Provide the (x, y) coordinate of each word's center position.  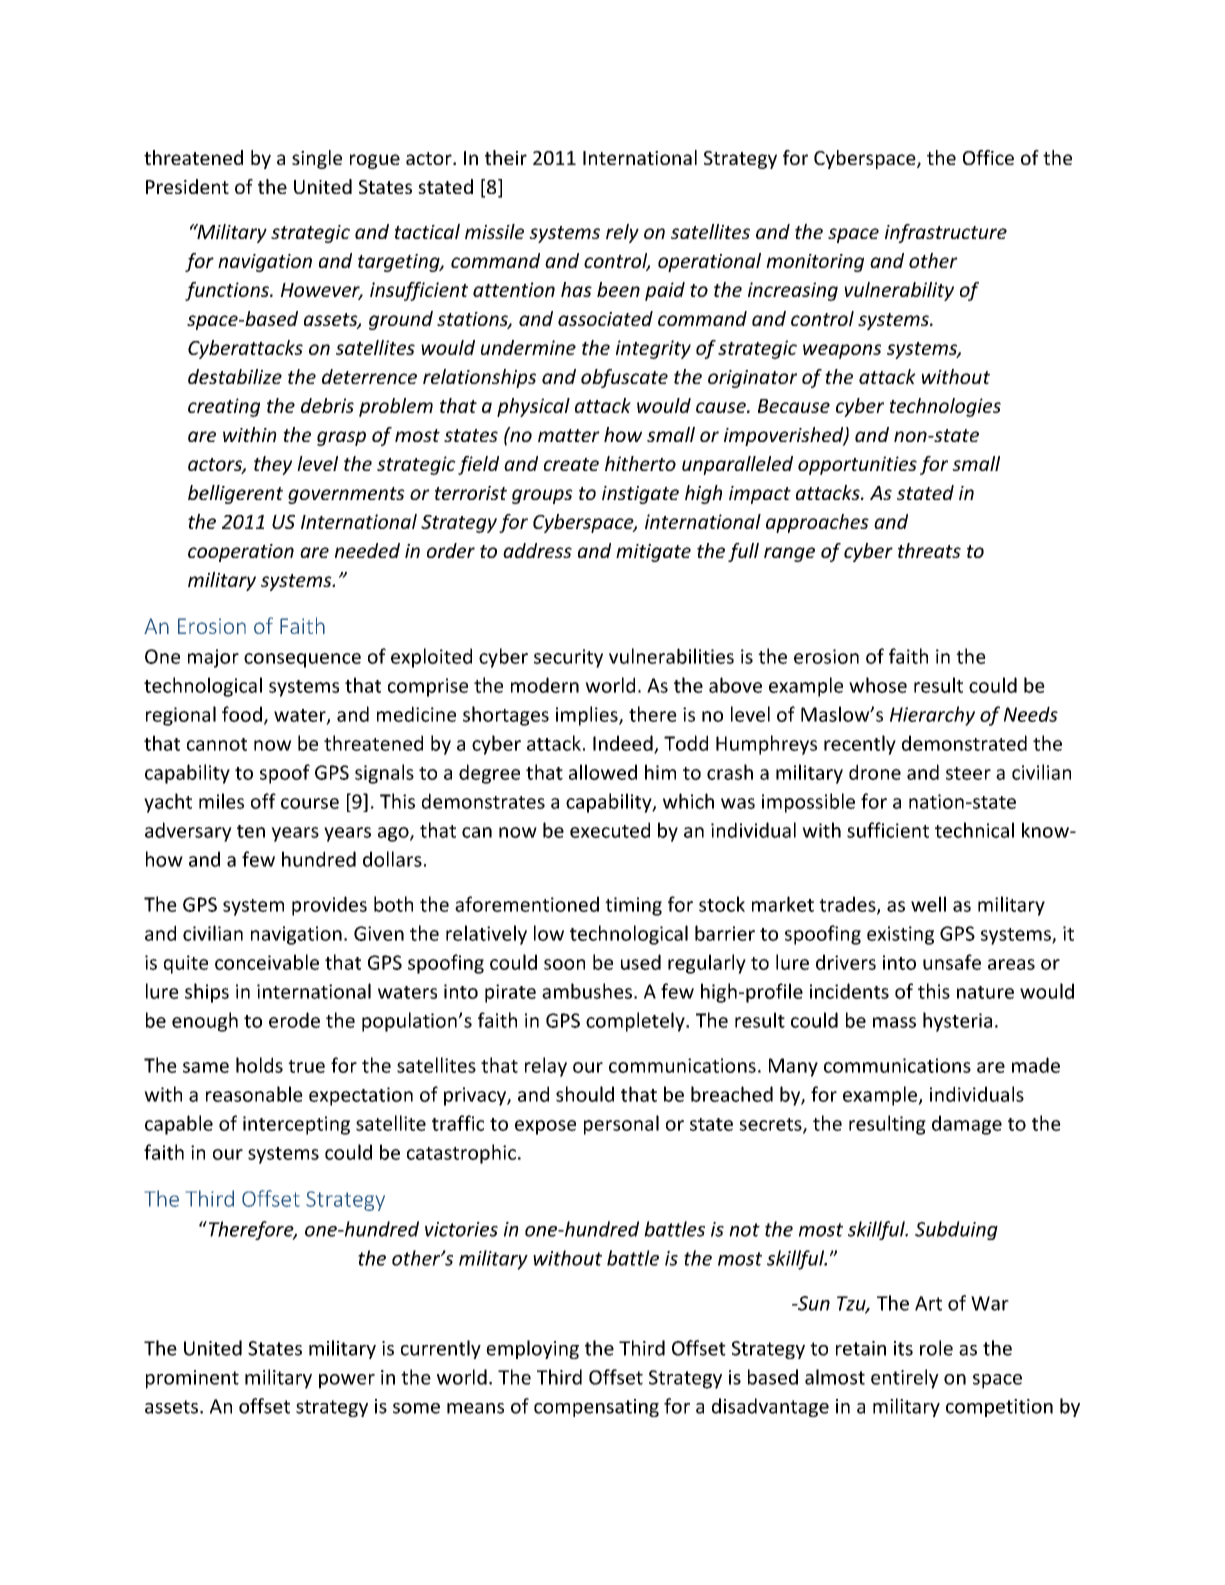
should (585, 1094)
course (310, 803)
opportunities (857, 465)
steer (968, 773)
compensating (596, 1408)
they (273, 465)
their (506, 157)
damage (967, 1125)
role (936, 1348)
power (347, 1381)
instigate (640, 495)
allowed (603, 772)
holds (259, 1065)
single (317, 159)
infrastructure (946, 233)
